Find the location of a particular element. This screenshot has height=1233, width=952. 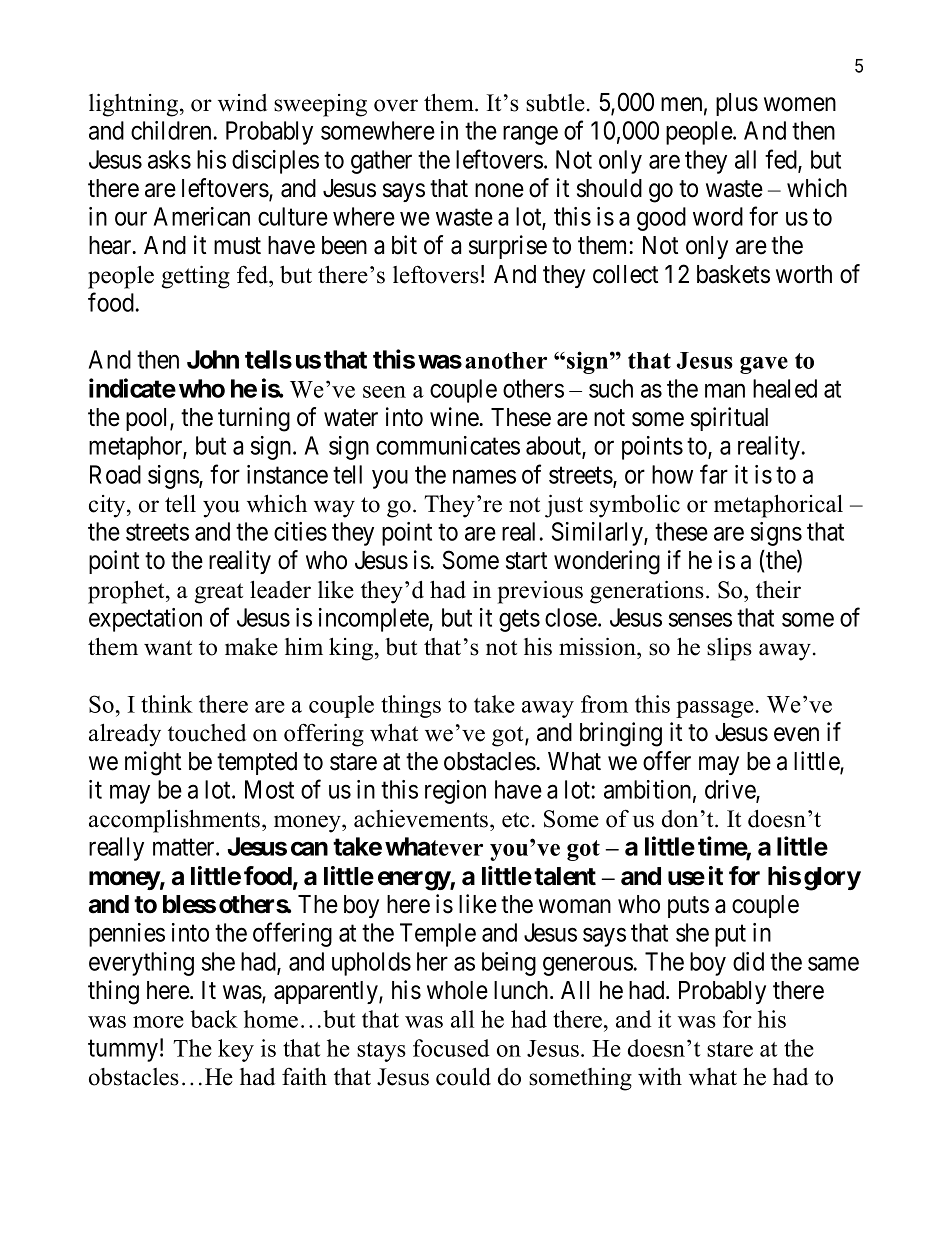

gets is located at coordinates (519, 621).
